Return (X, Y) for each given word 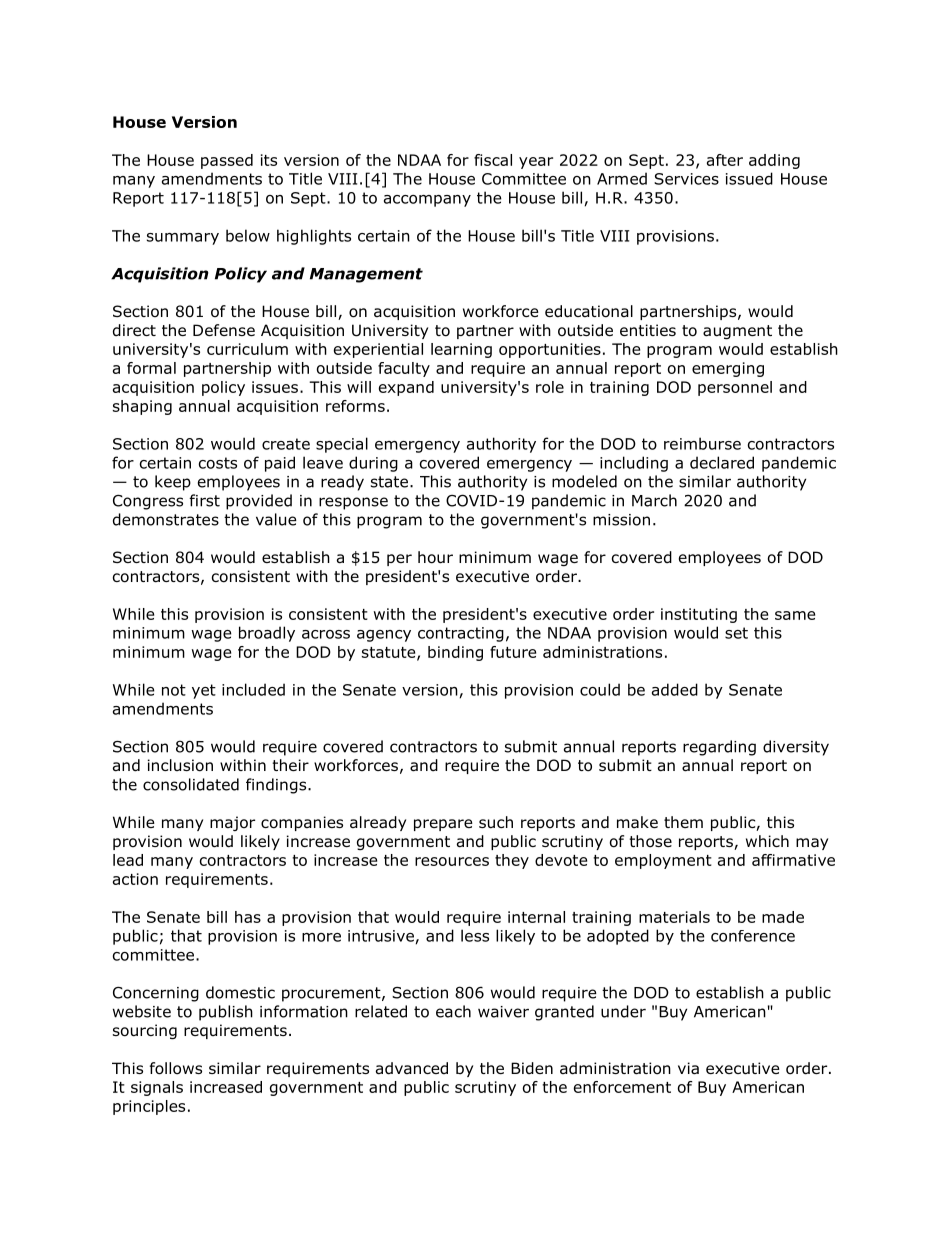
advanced (412, 1068)
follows (176, 1068)
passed (227, 161)
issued (749, 178)
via (688, 1068)
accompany (427, 201)
